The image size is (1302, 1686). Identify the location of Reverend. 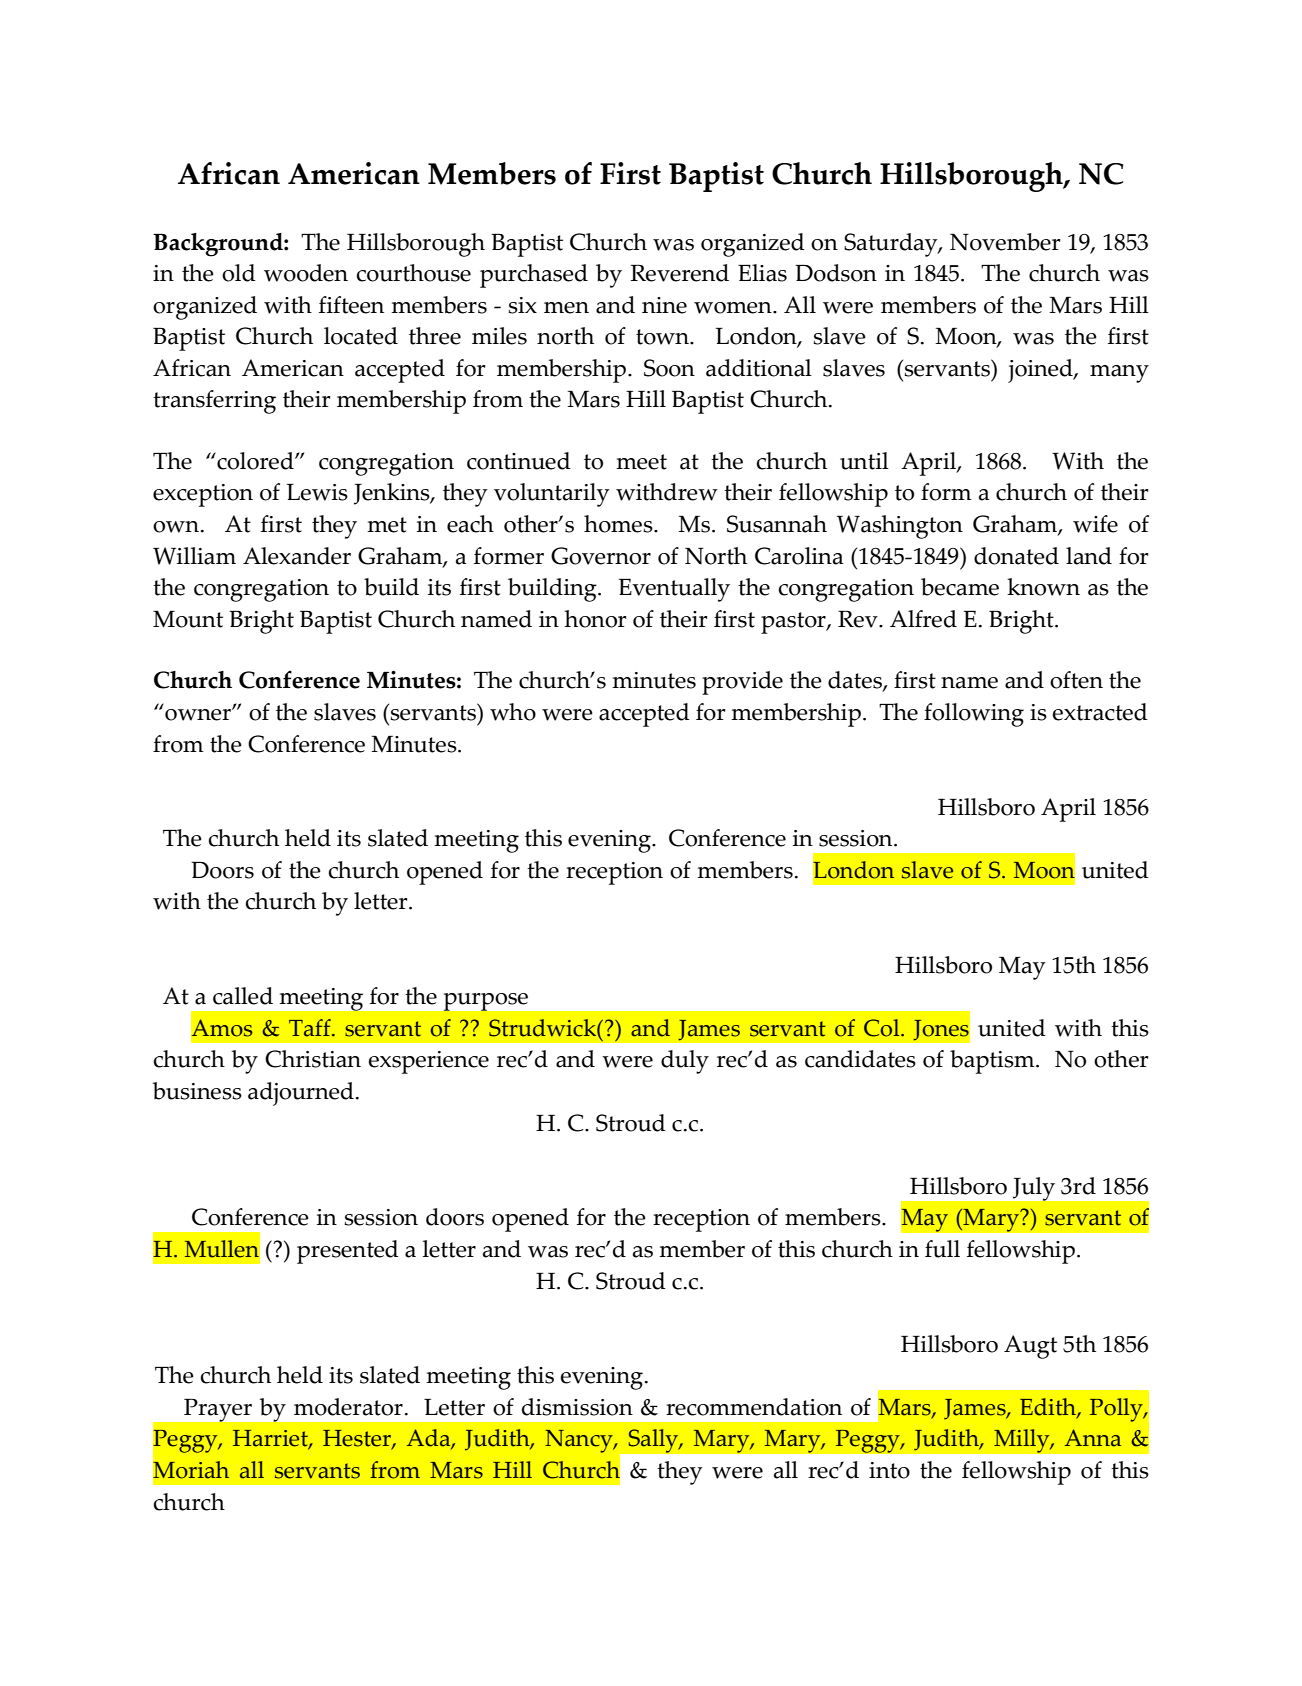
(679, 273).
